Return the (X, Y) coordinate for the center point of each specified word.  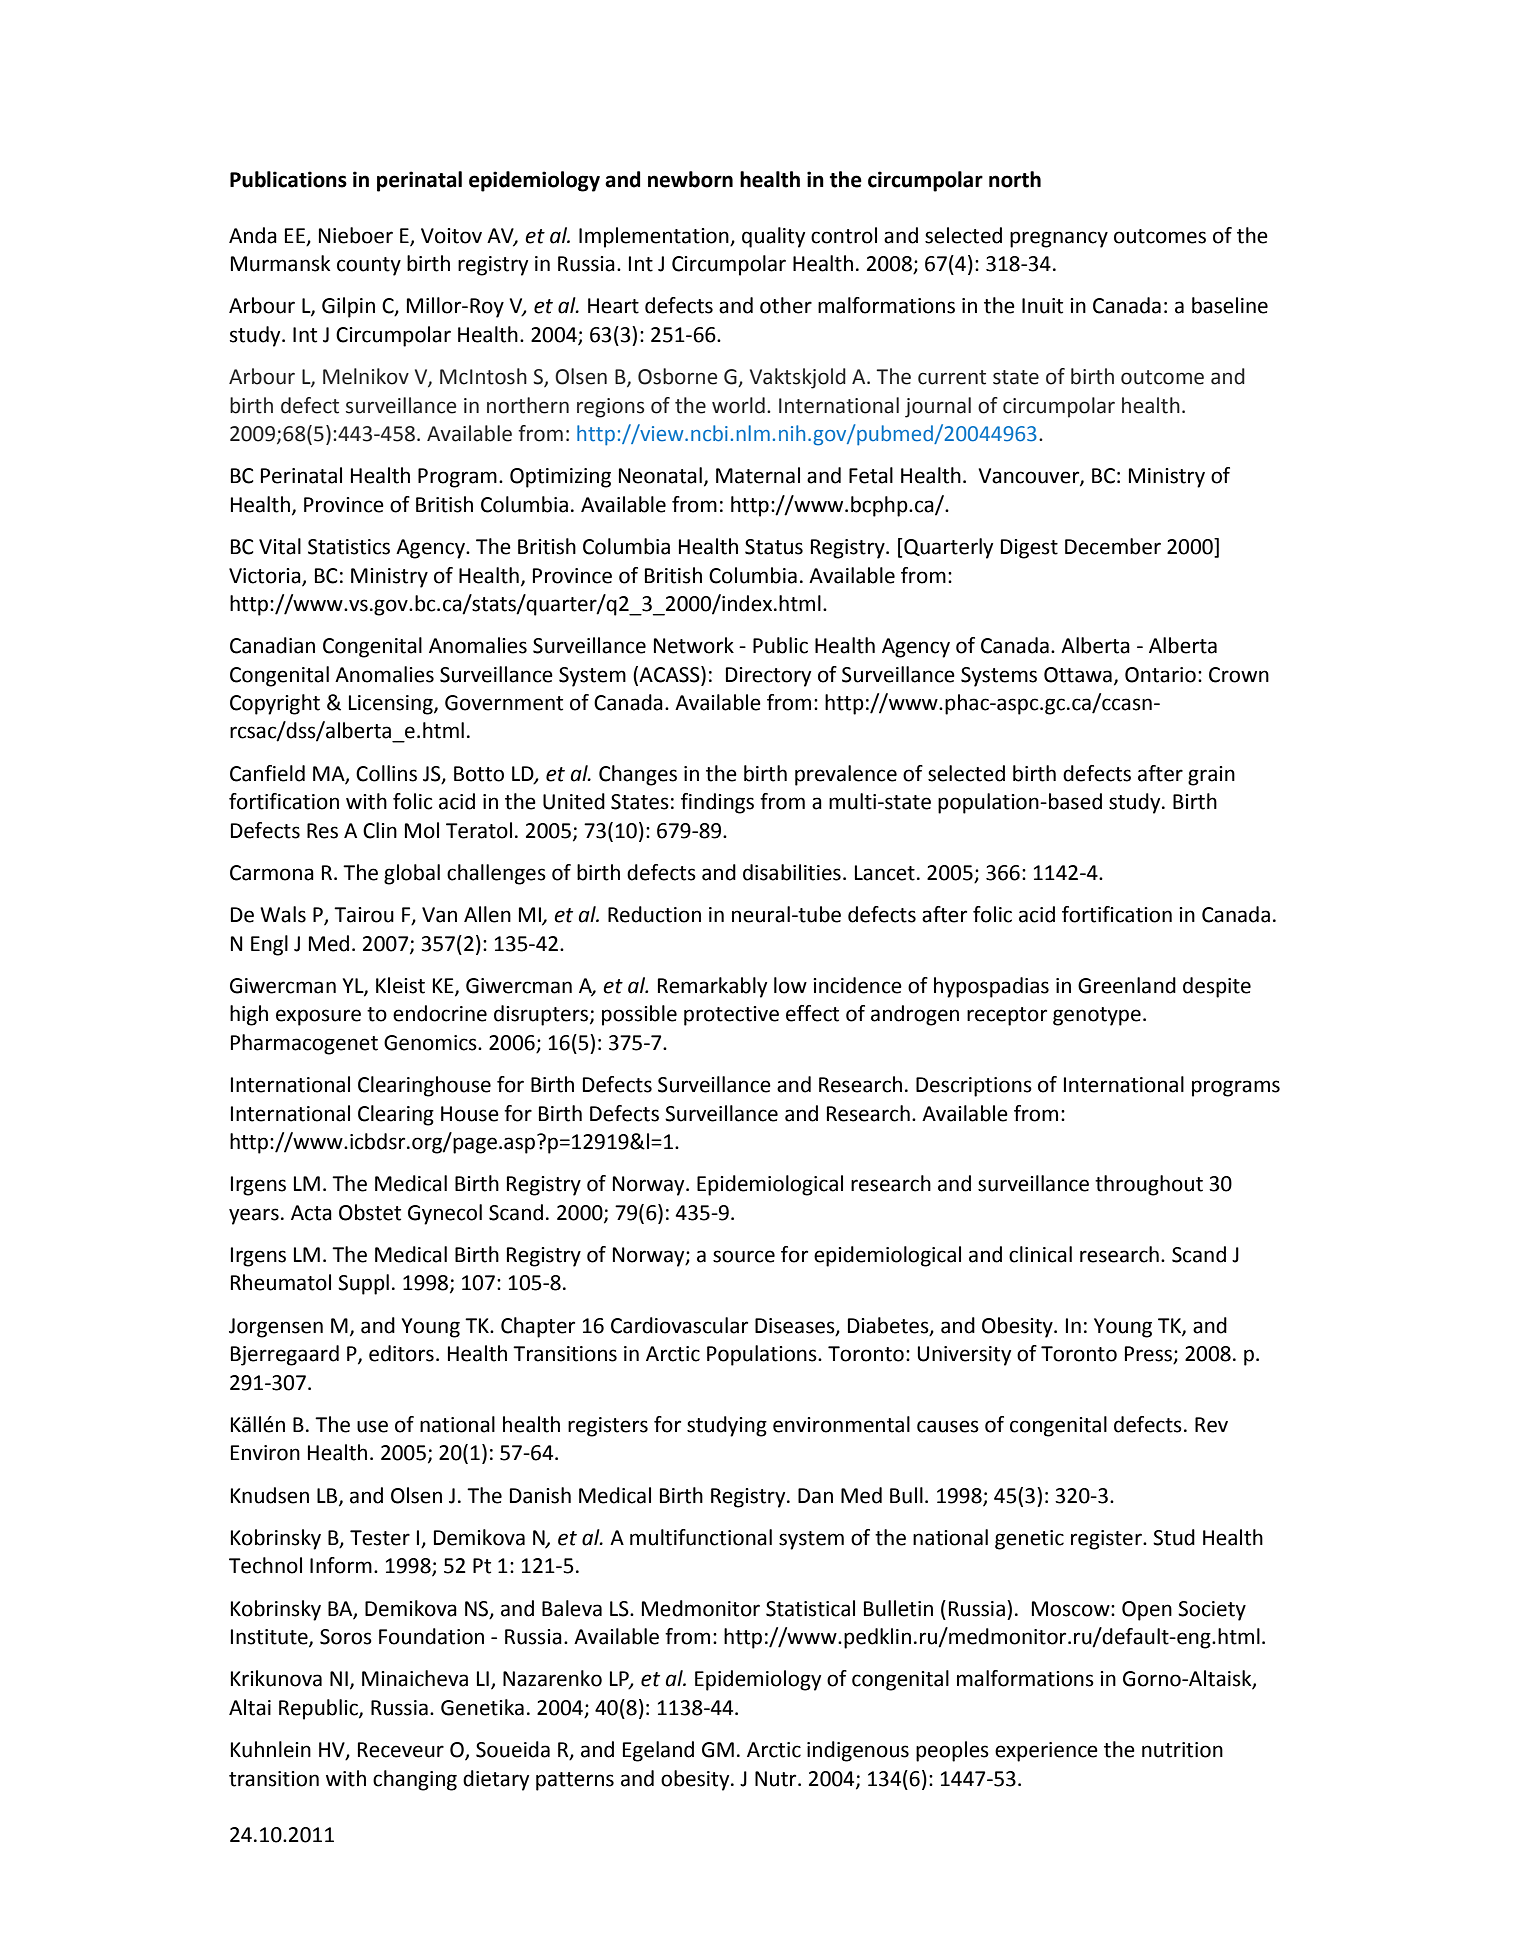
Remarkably (712, 987)
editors (401, 1353)
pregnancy (1059, 239)
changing (415, 1780)
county (369, 266)
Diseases (796, 1326)
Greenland (1127, 985)
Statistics (349, 547)
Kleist (400, 985)
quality (773, 237)
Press (1149, 1355)
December (1113, 546)
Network (694, 645)
